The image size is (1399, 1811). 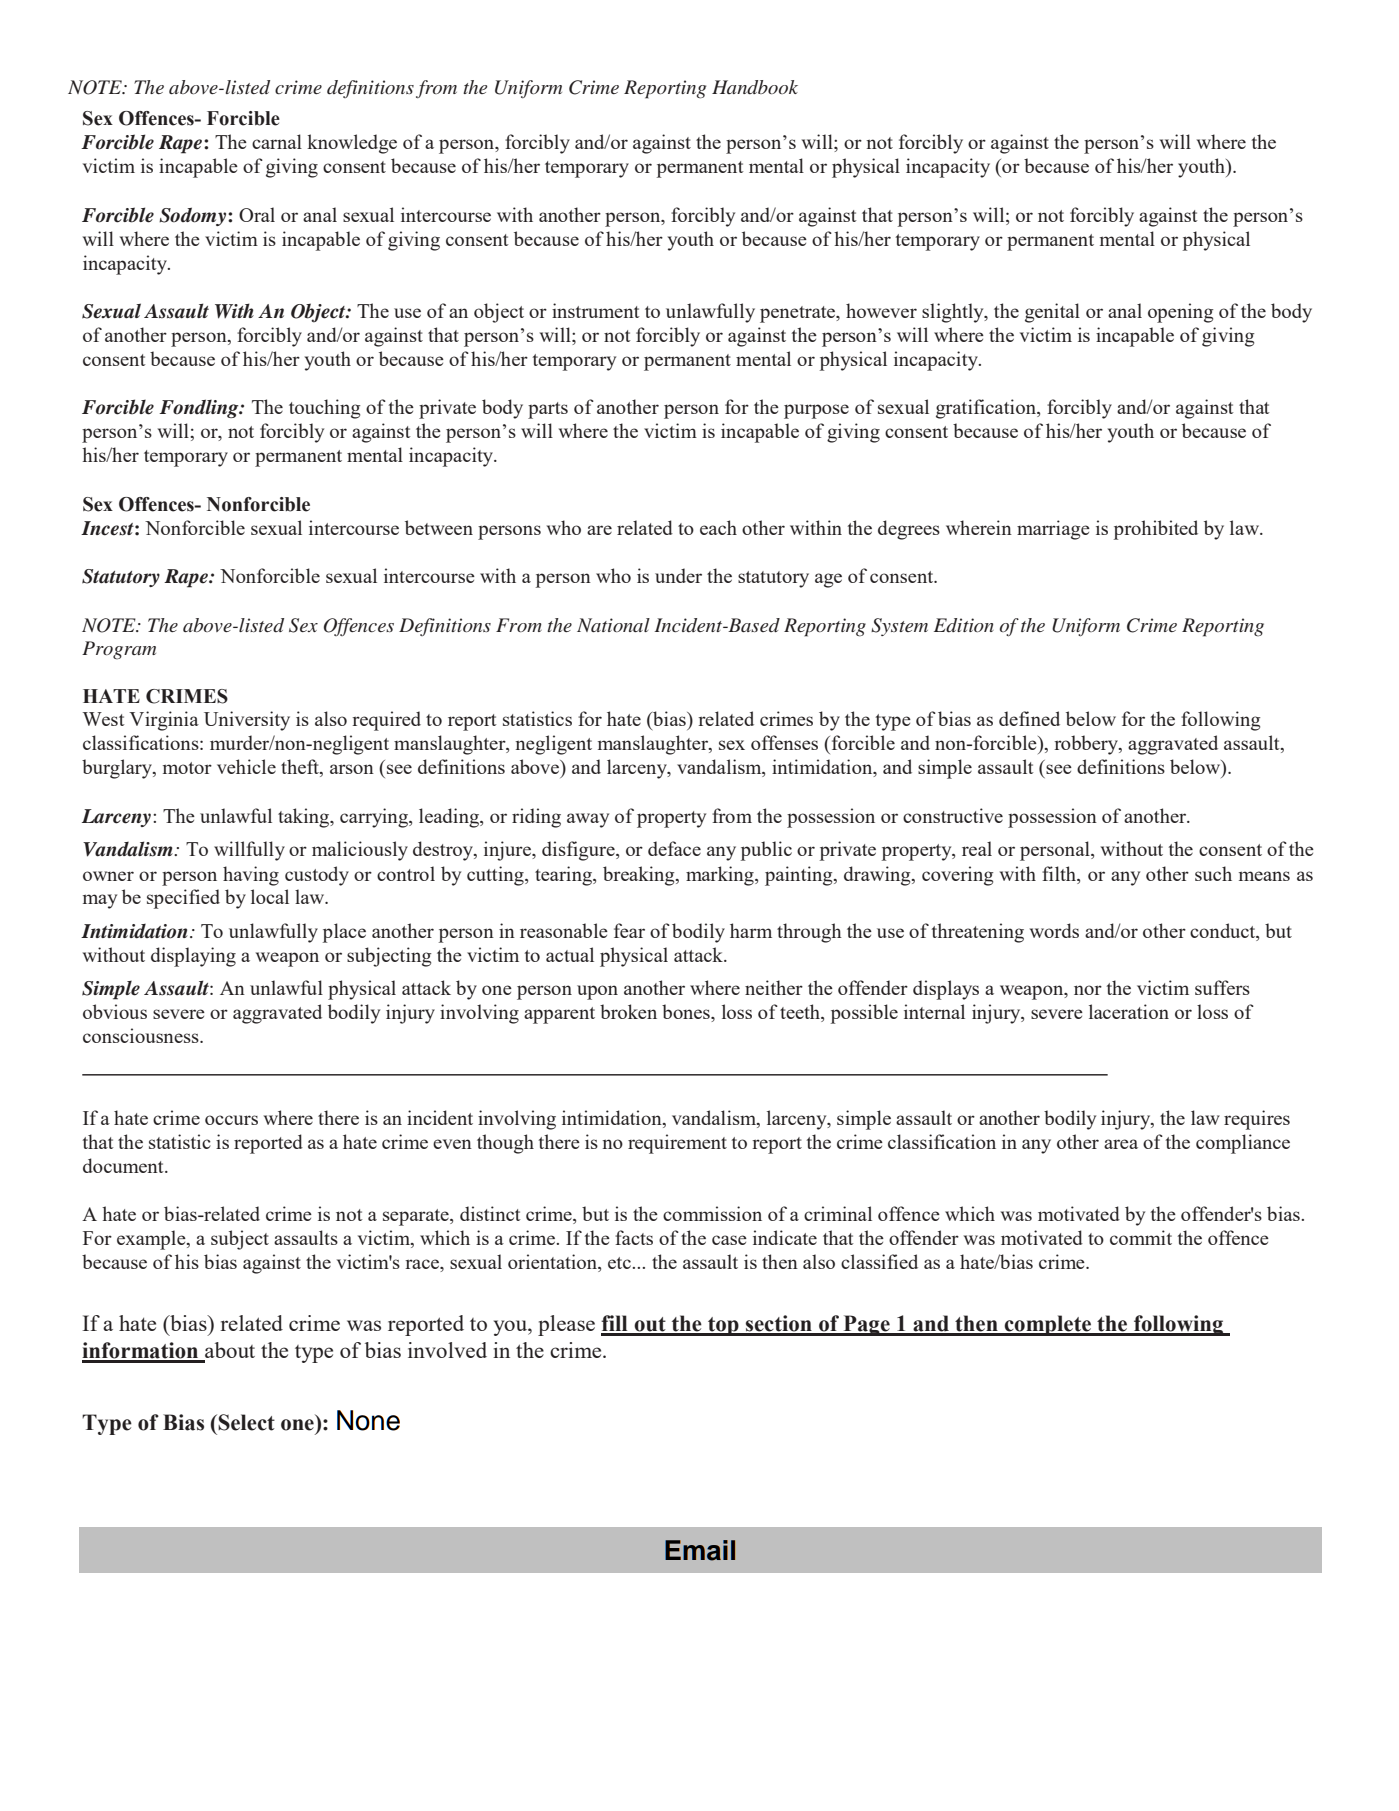 What do you see at coordinates (755, 87) in the image?
I see `Handbook` at bounding box center [755, 87].
